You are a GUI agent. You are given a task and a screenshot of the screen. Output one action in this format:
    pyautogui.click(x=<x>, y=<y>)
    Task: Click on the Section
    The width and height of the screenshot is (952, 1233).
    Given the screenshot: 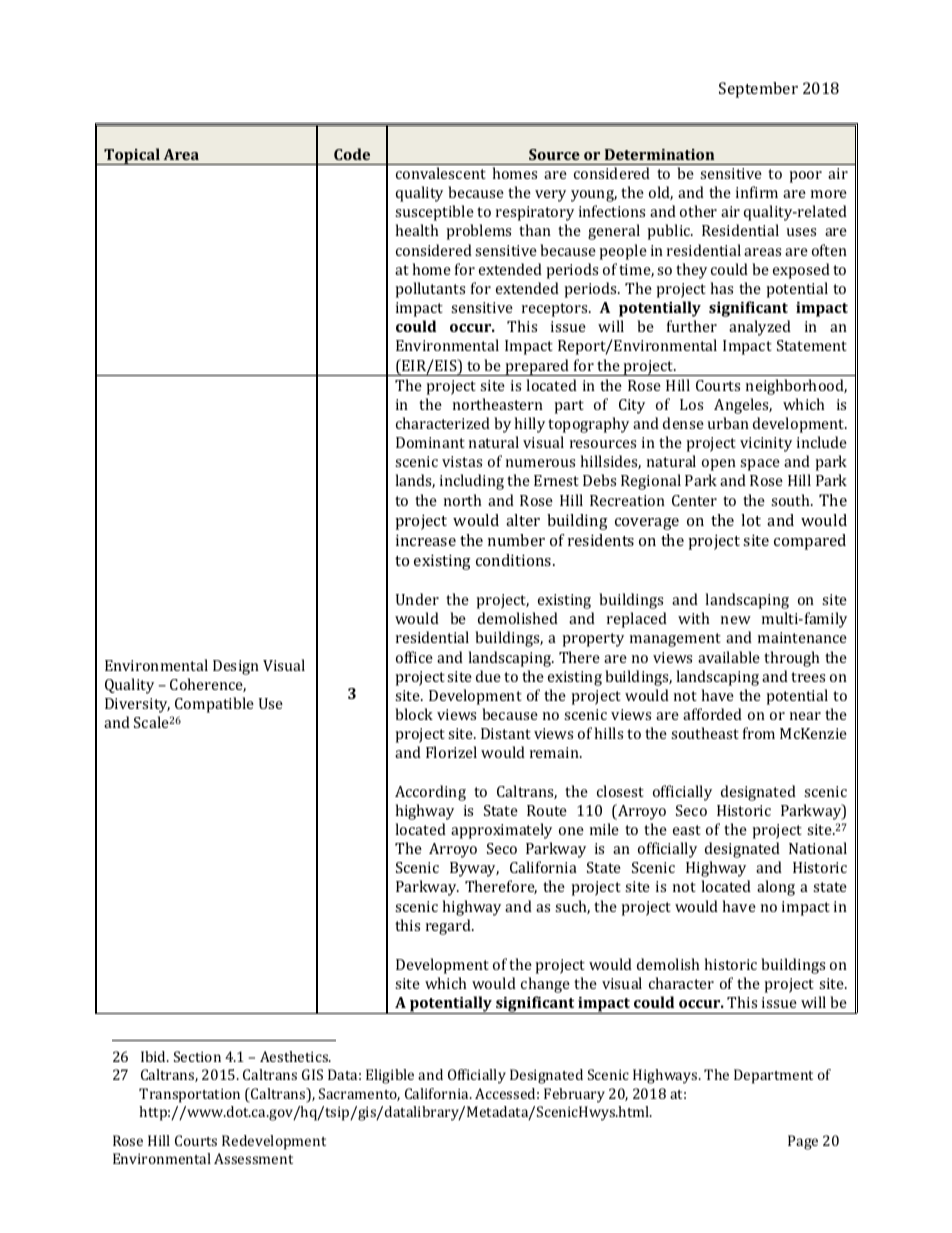 What is the action you would take?
    pyautogui.click(x=197, y=1056)
